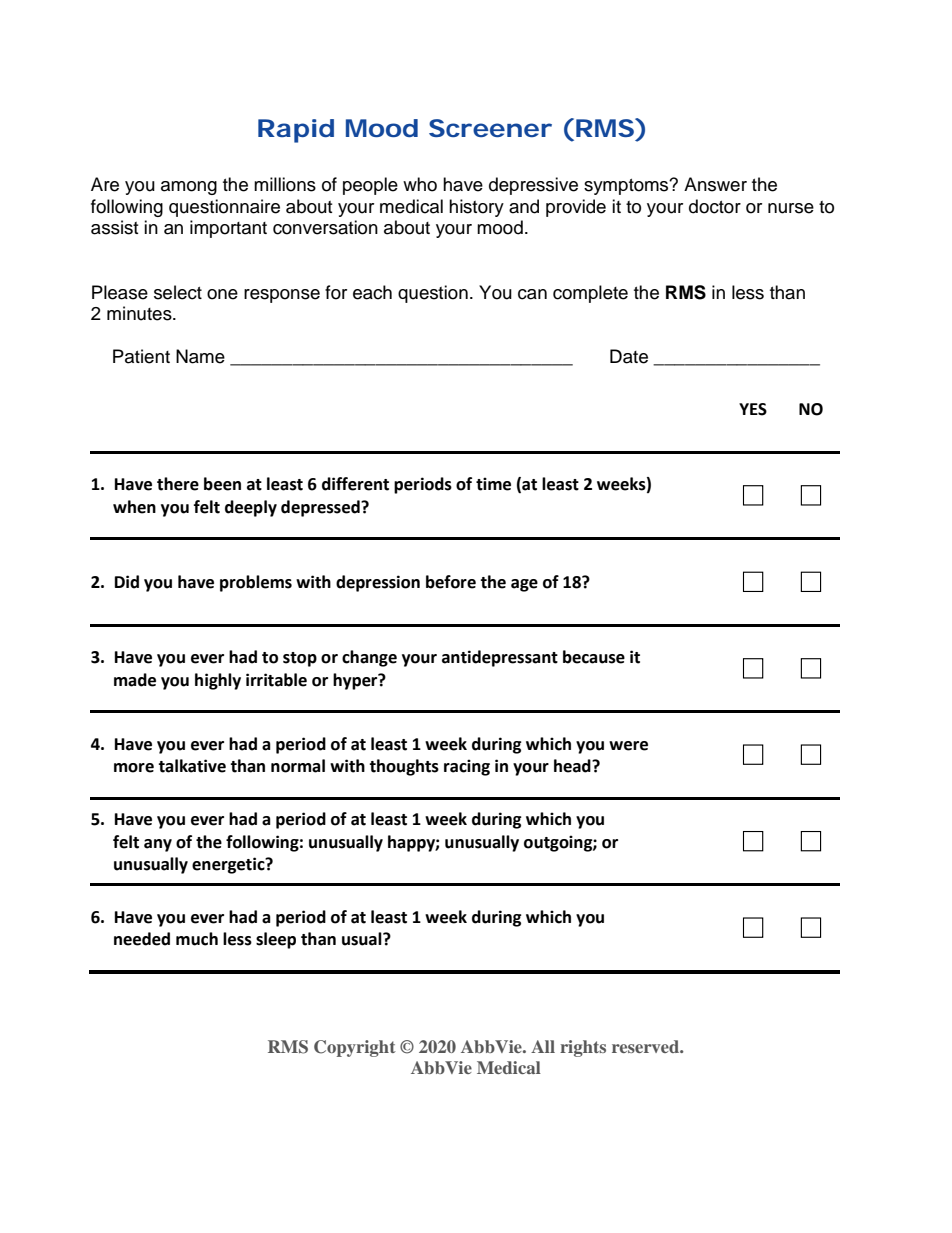 Image resolution: width=952 pixels, height=1233 pixels. What do you see at coordinates (583, 1048) in the image?
I see `rights` at bounding box center [583, 1048].
